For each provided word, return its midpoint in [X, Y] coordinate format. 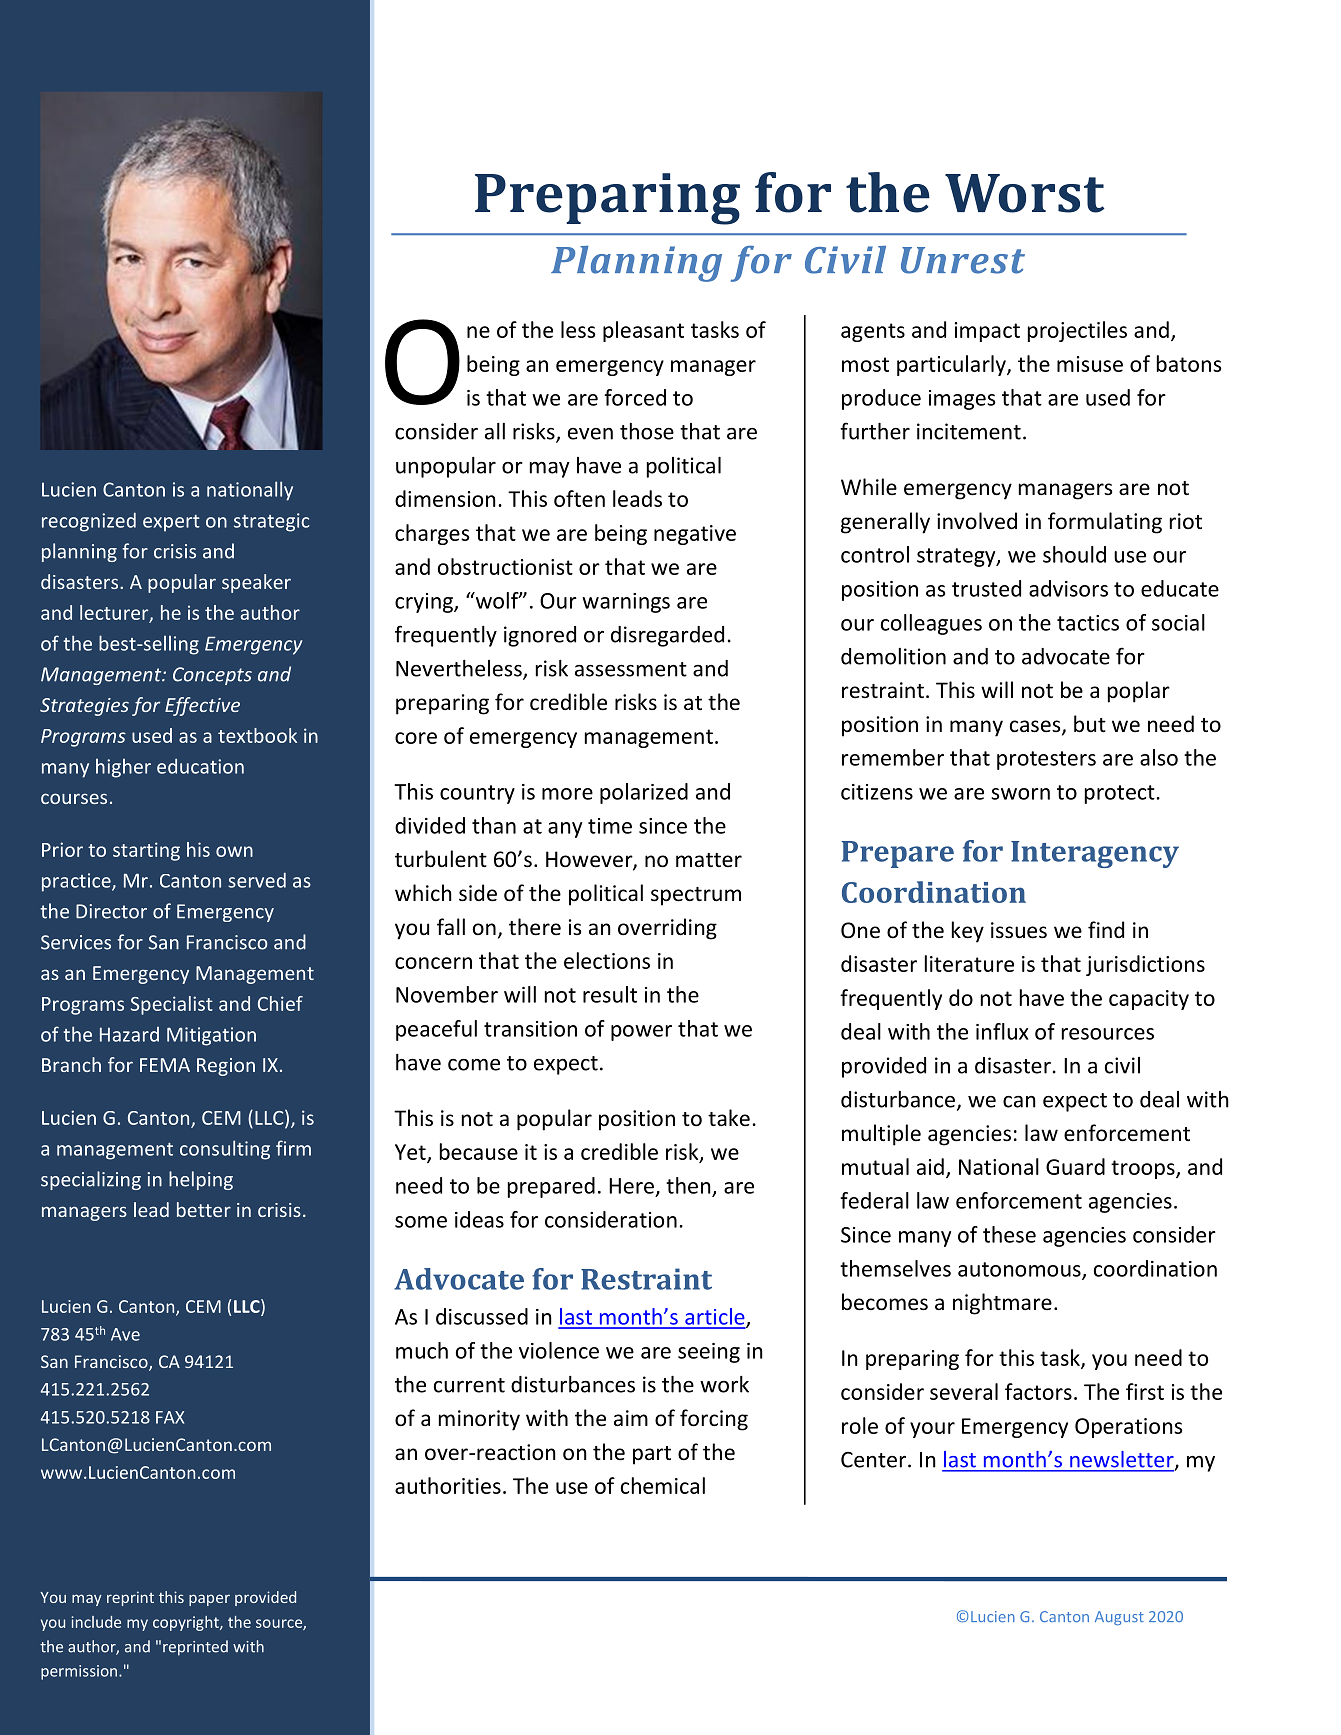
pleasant [643, 331]
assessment [631, 669]
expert [171, 523]
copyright [187, 1623]
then [688, 1185]
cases [1036, 727]
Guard [1075, 1166]
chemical [663, 1485]
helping [201, 1180]
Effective [202, 706]
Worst [1024, 193]
